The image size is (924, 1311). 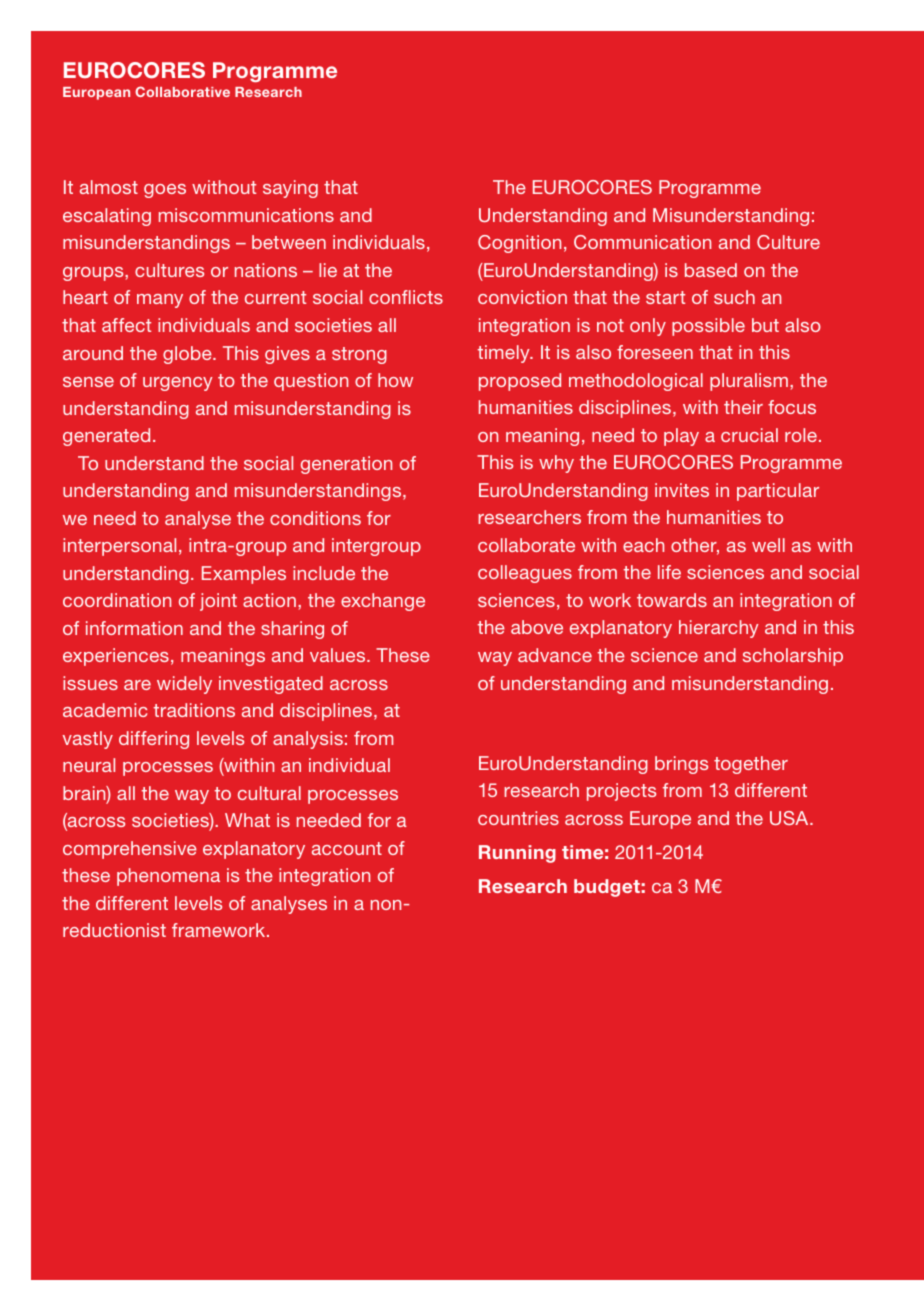 What do you see at coordinates (218, 602) in the image?
I see `joint` at bounding box center [218, 602].
